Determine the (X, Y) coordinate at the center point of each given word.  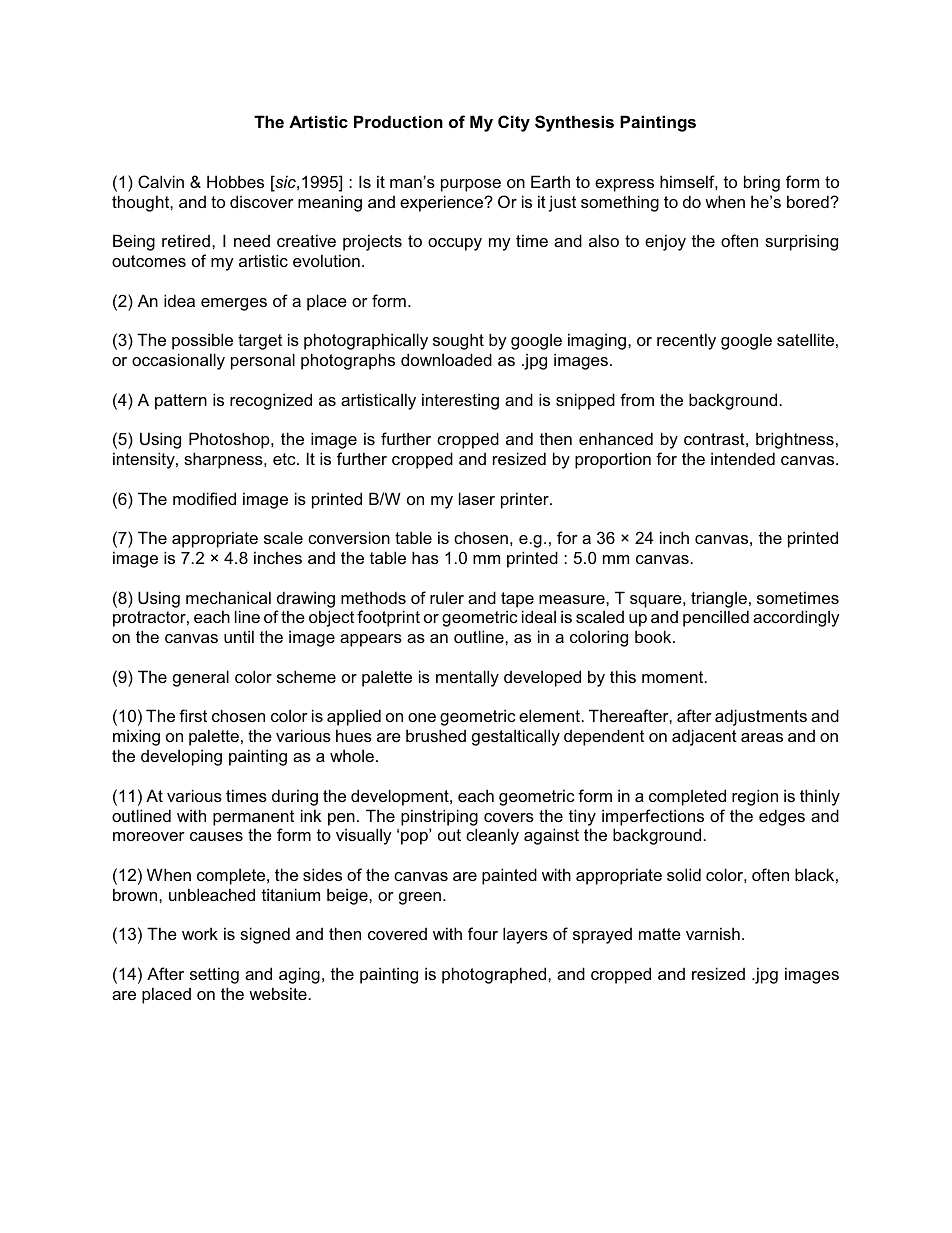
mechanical (228, 597)
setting (214, 975)
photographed (495, 975)
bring (762, 183)
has (425, 557)
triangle (719, 599)
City (514, 123)
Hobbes (235, 181)
